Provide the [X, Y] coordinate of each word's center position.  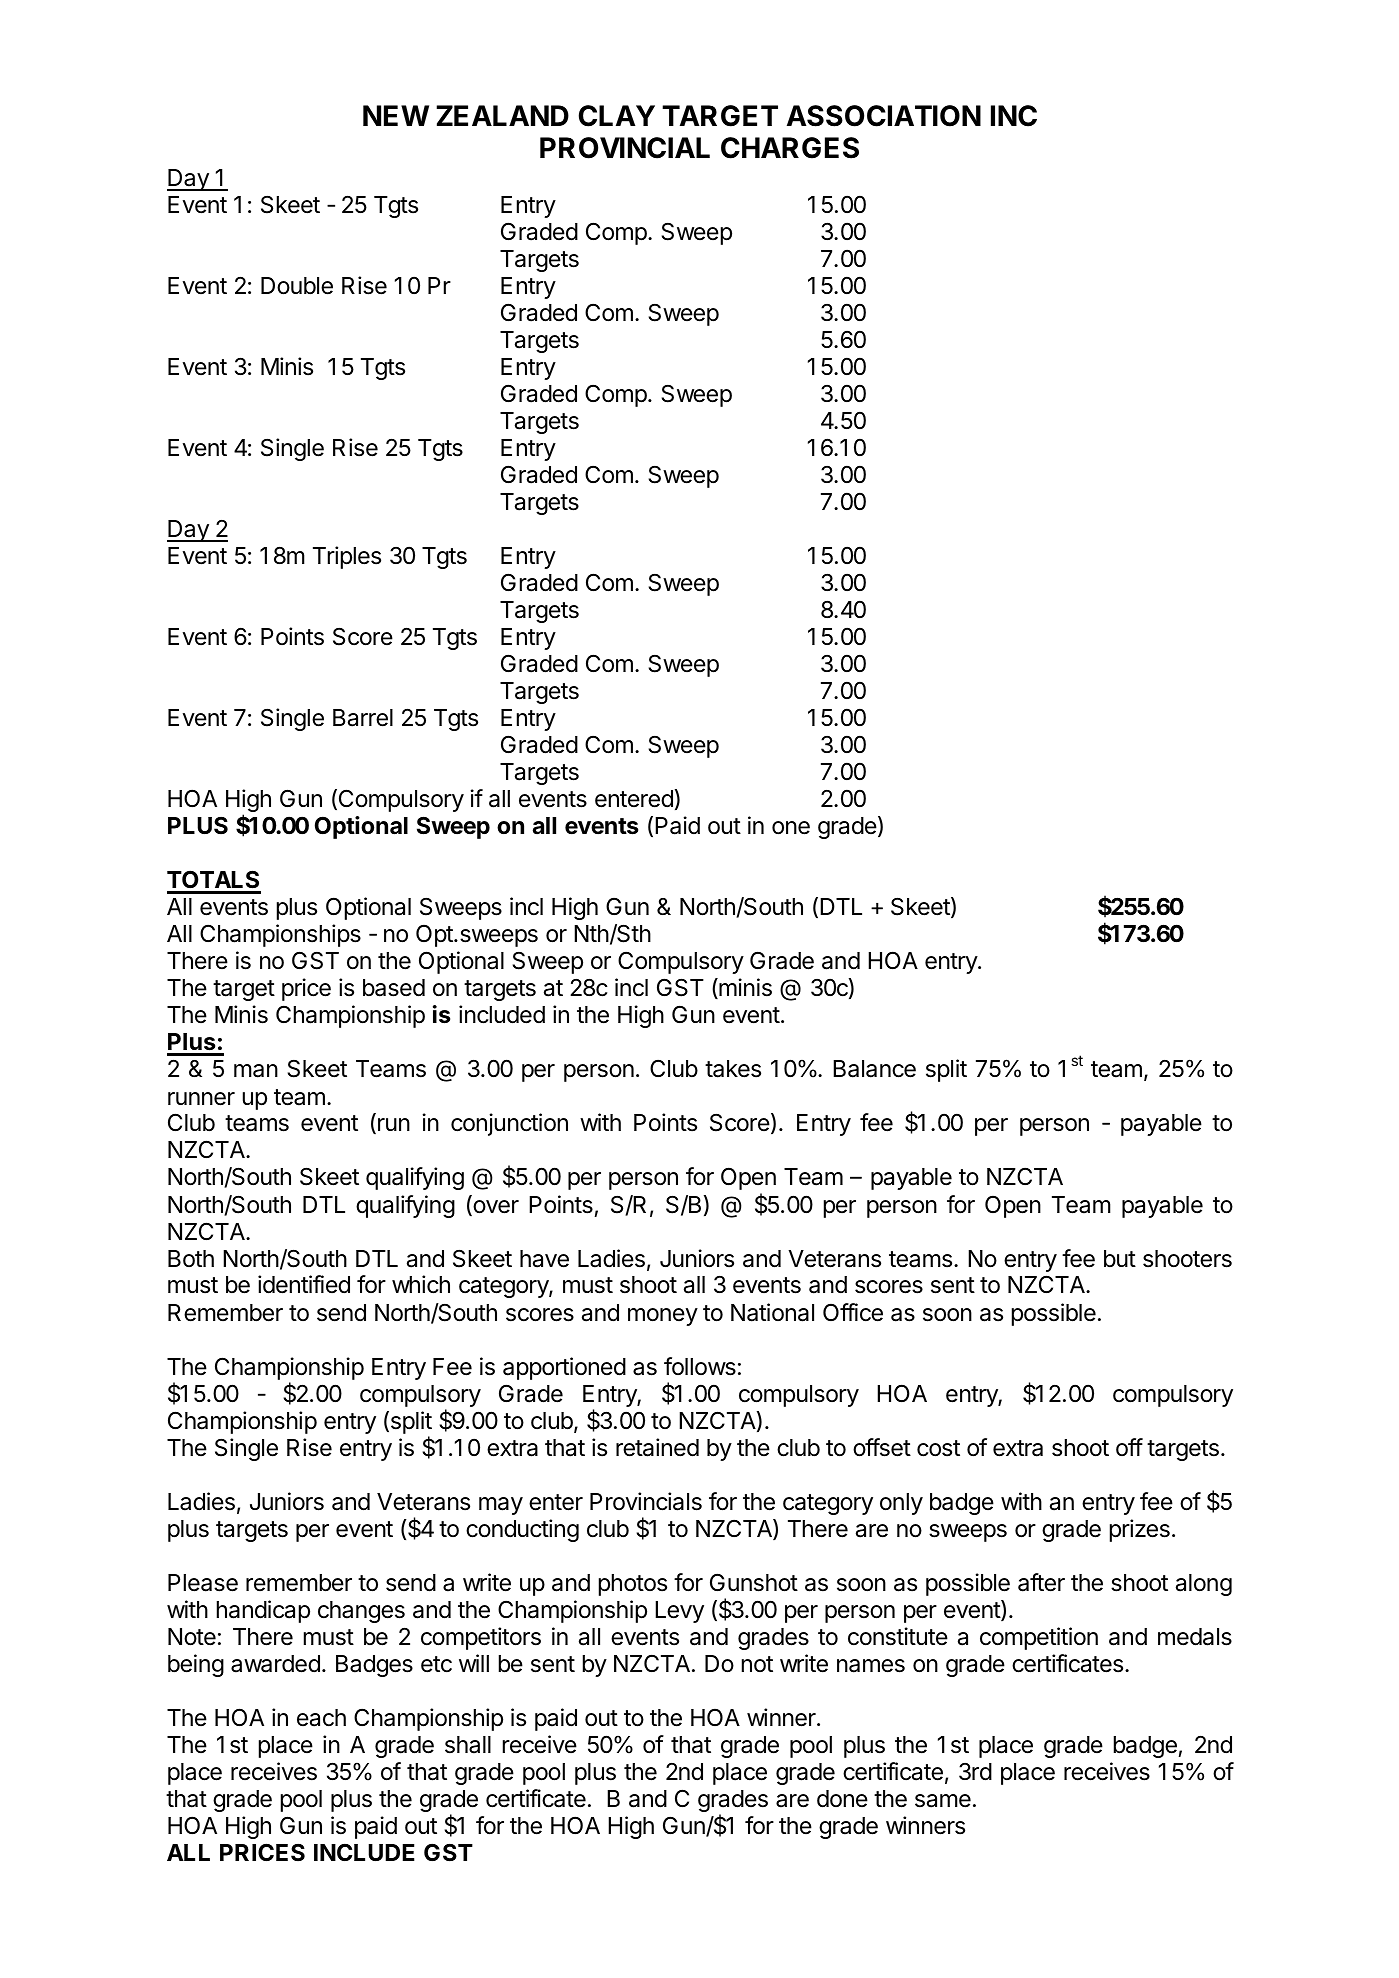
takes [733, 1069]
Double [297, 286]
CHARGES [790, 148]
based [394, 988]
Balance [874, 1069]
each [321, 1718]
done [842, 1799]
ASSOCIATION [884, 116]
